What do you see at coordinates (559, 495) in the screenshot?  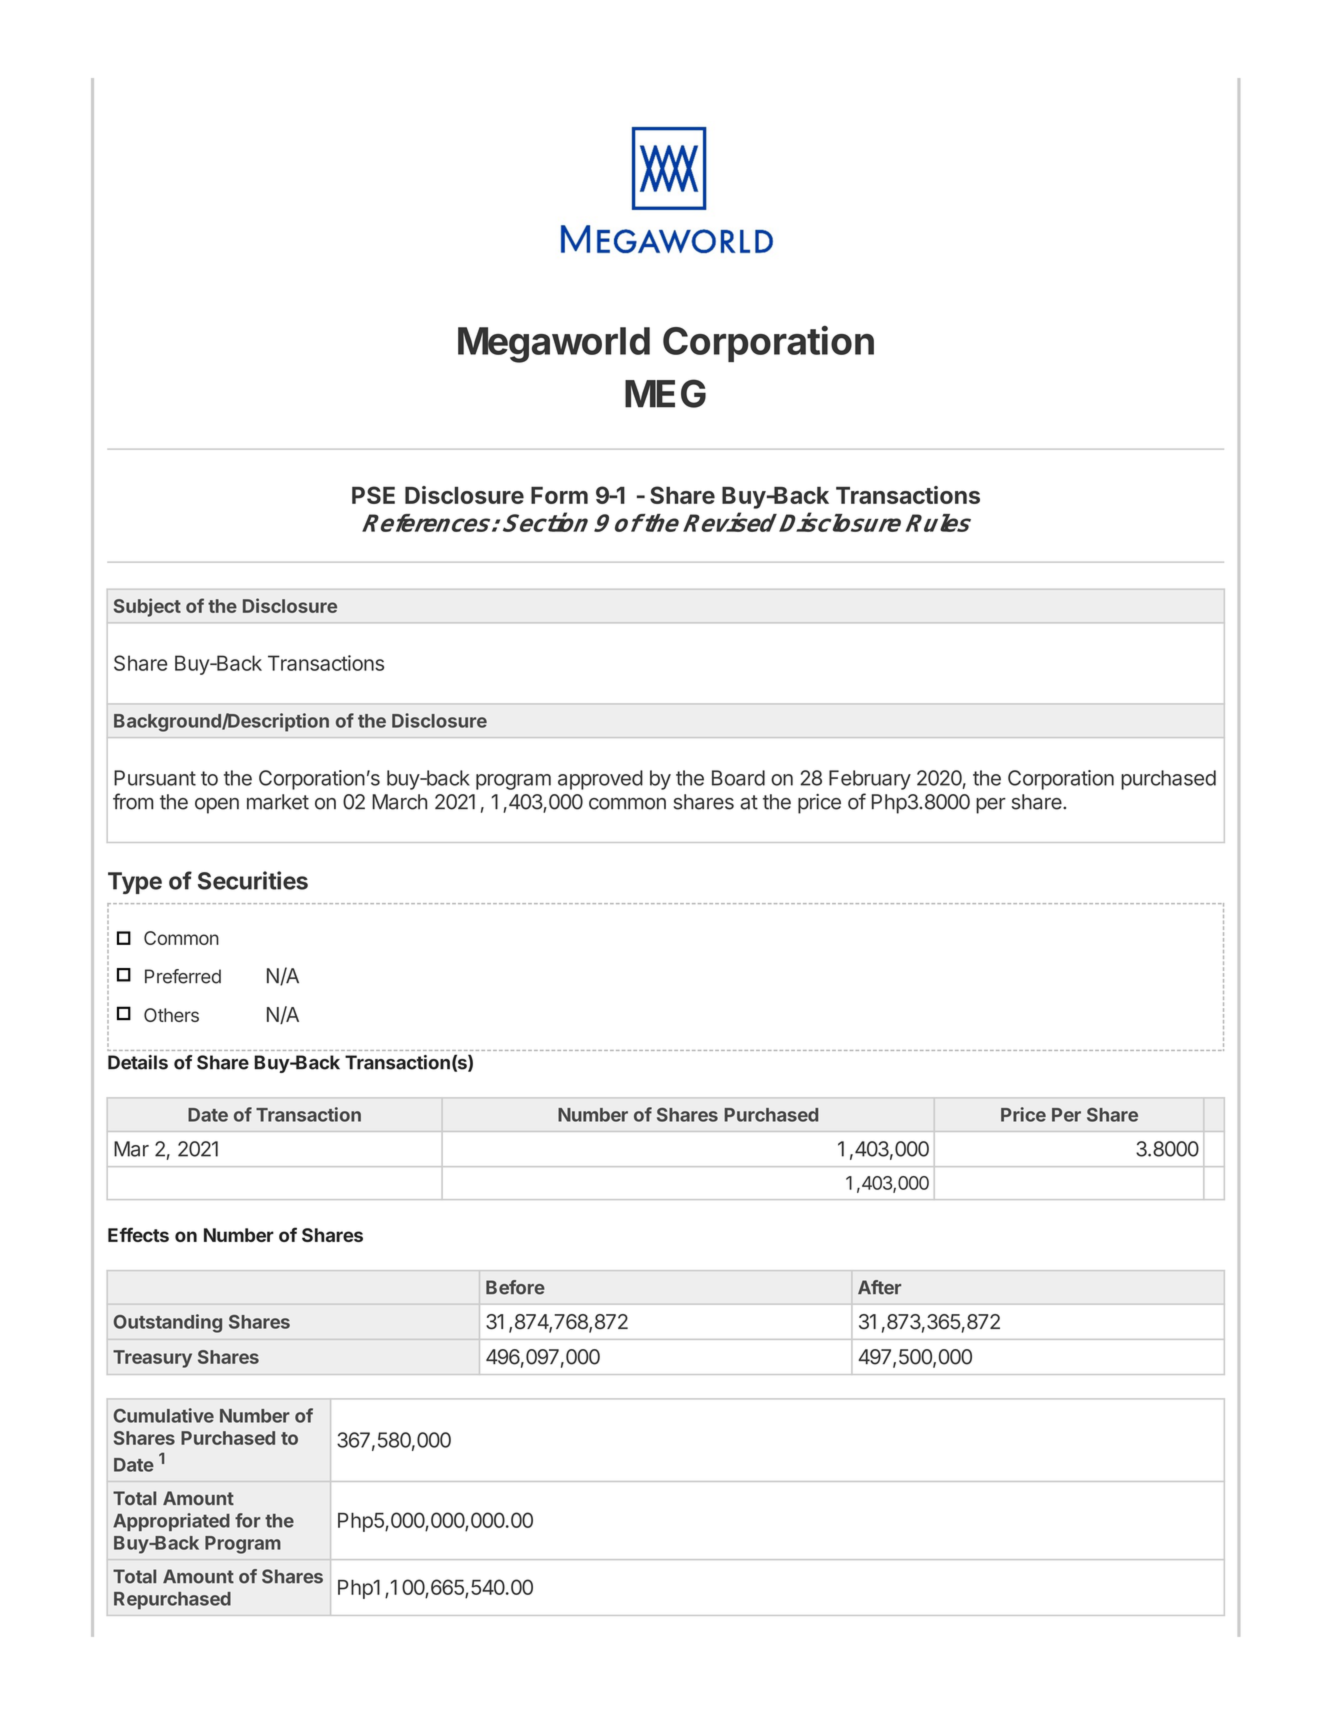 I see `Form` at bounding box center [559, 495].
